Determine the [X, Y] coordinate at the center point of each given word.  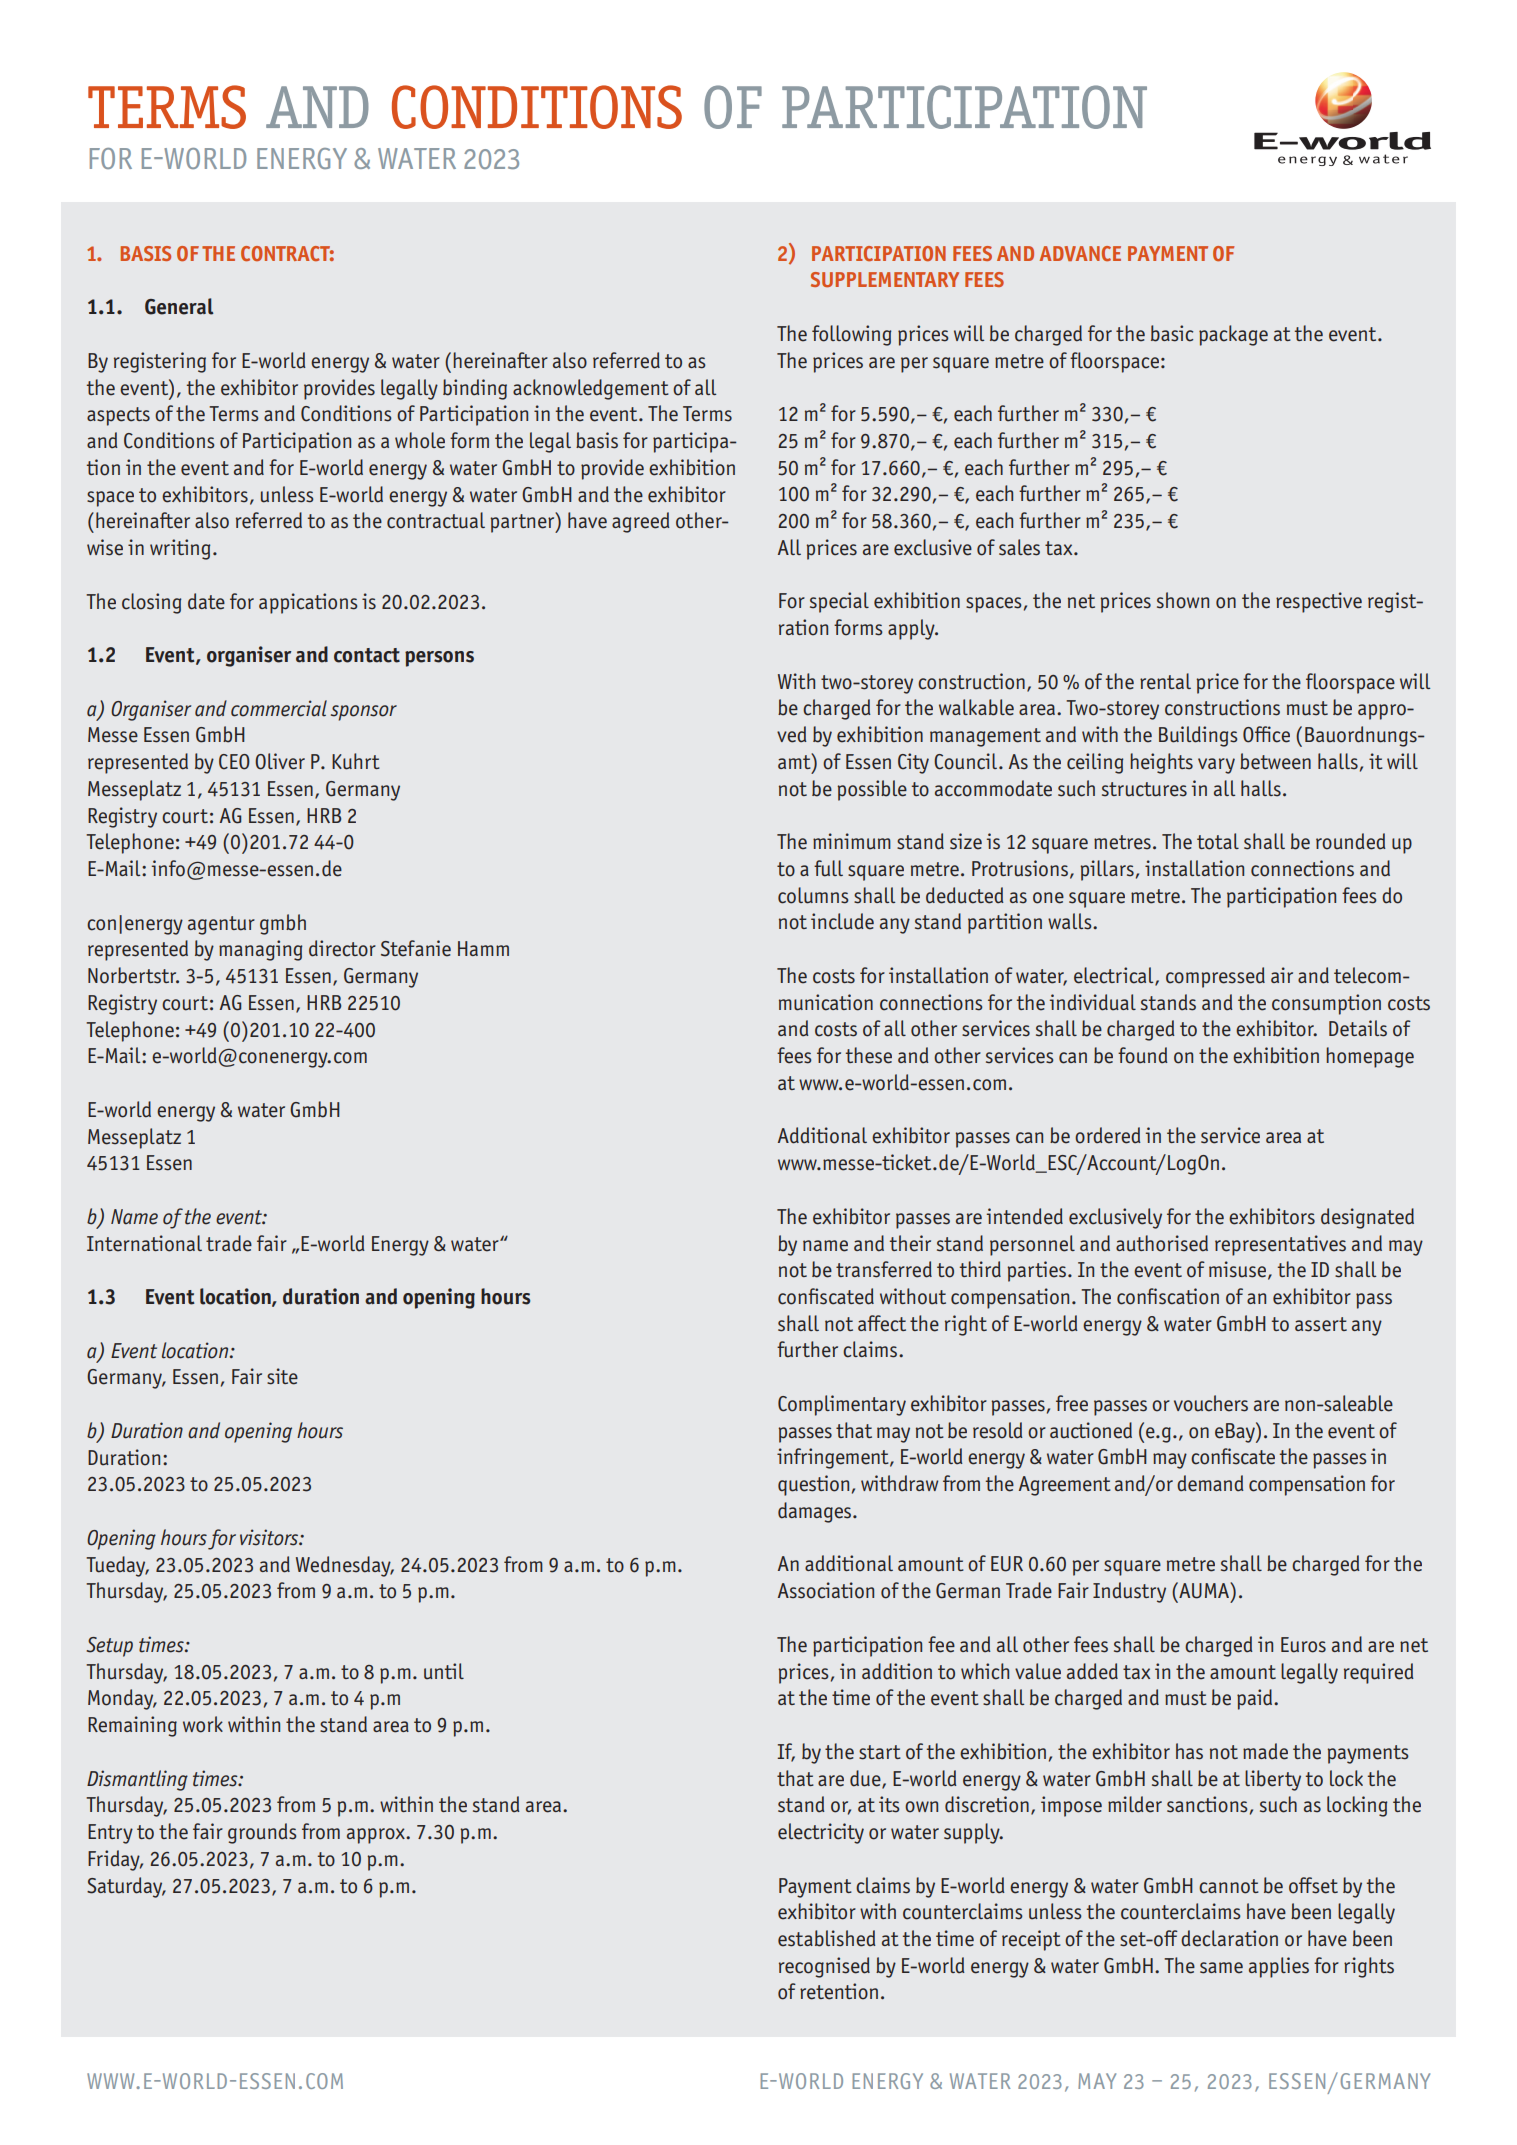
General [179, 306]
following [851, 335]
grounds [262, 1833]
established [827, 1938]
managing [260, 950]
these [869, 1055]
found [1143, 1055]
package [1233, 335]
